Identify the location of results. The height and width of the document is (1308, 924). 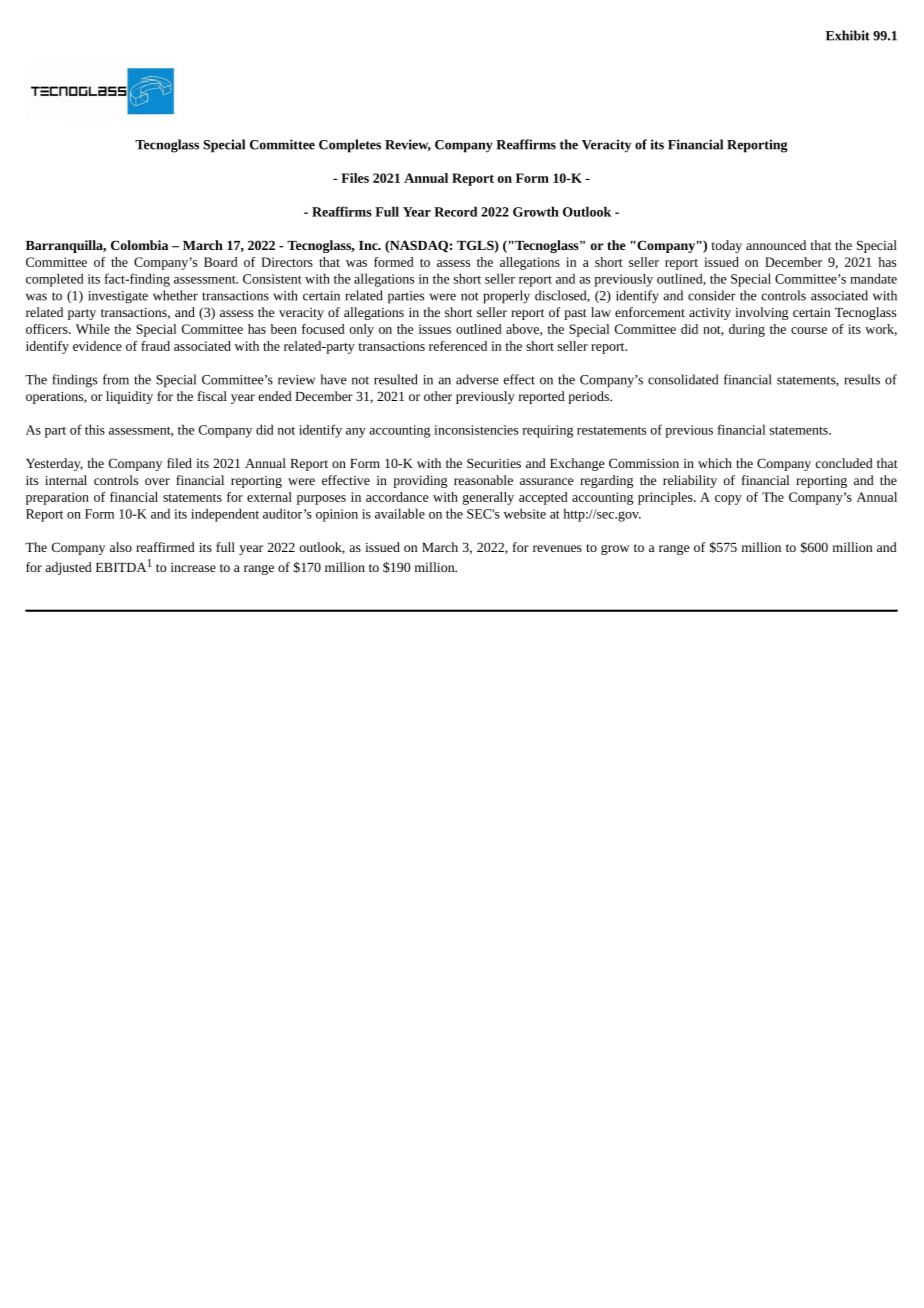
(862, 379).
